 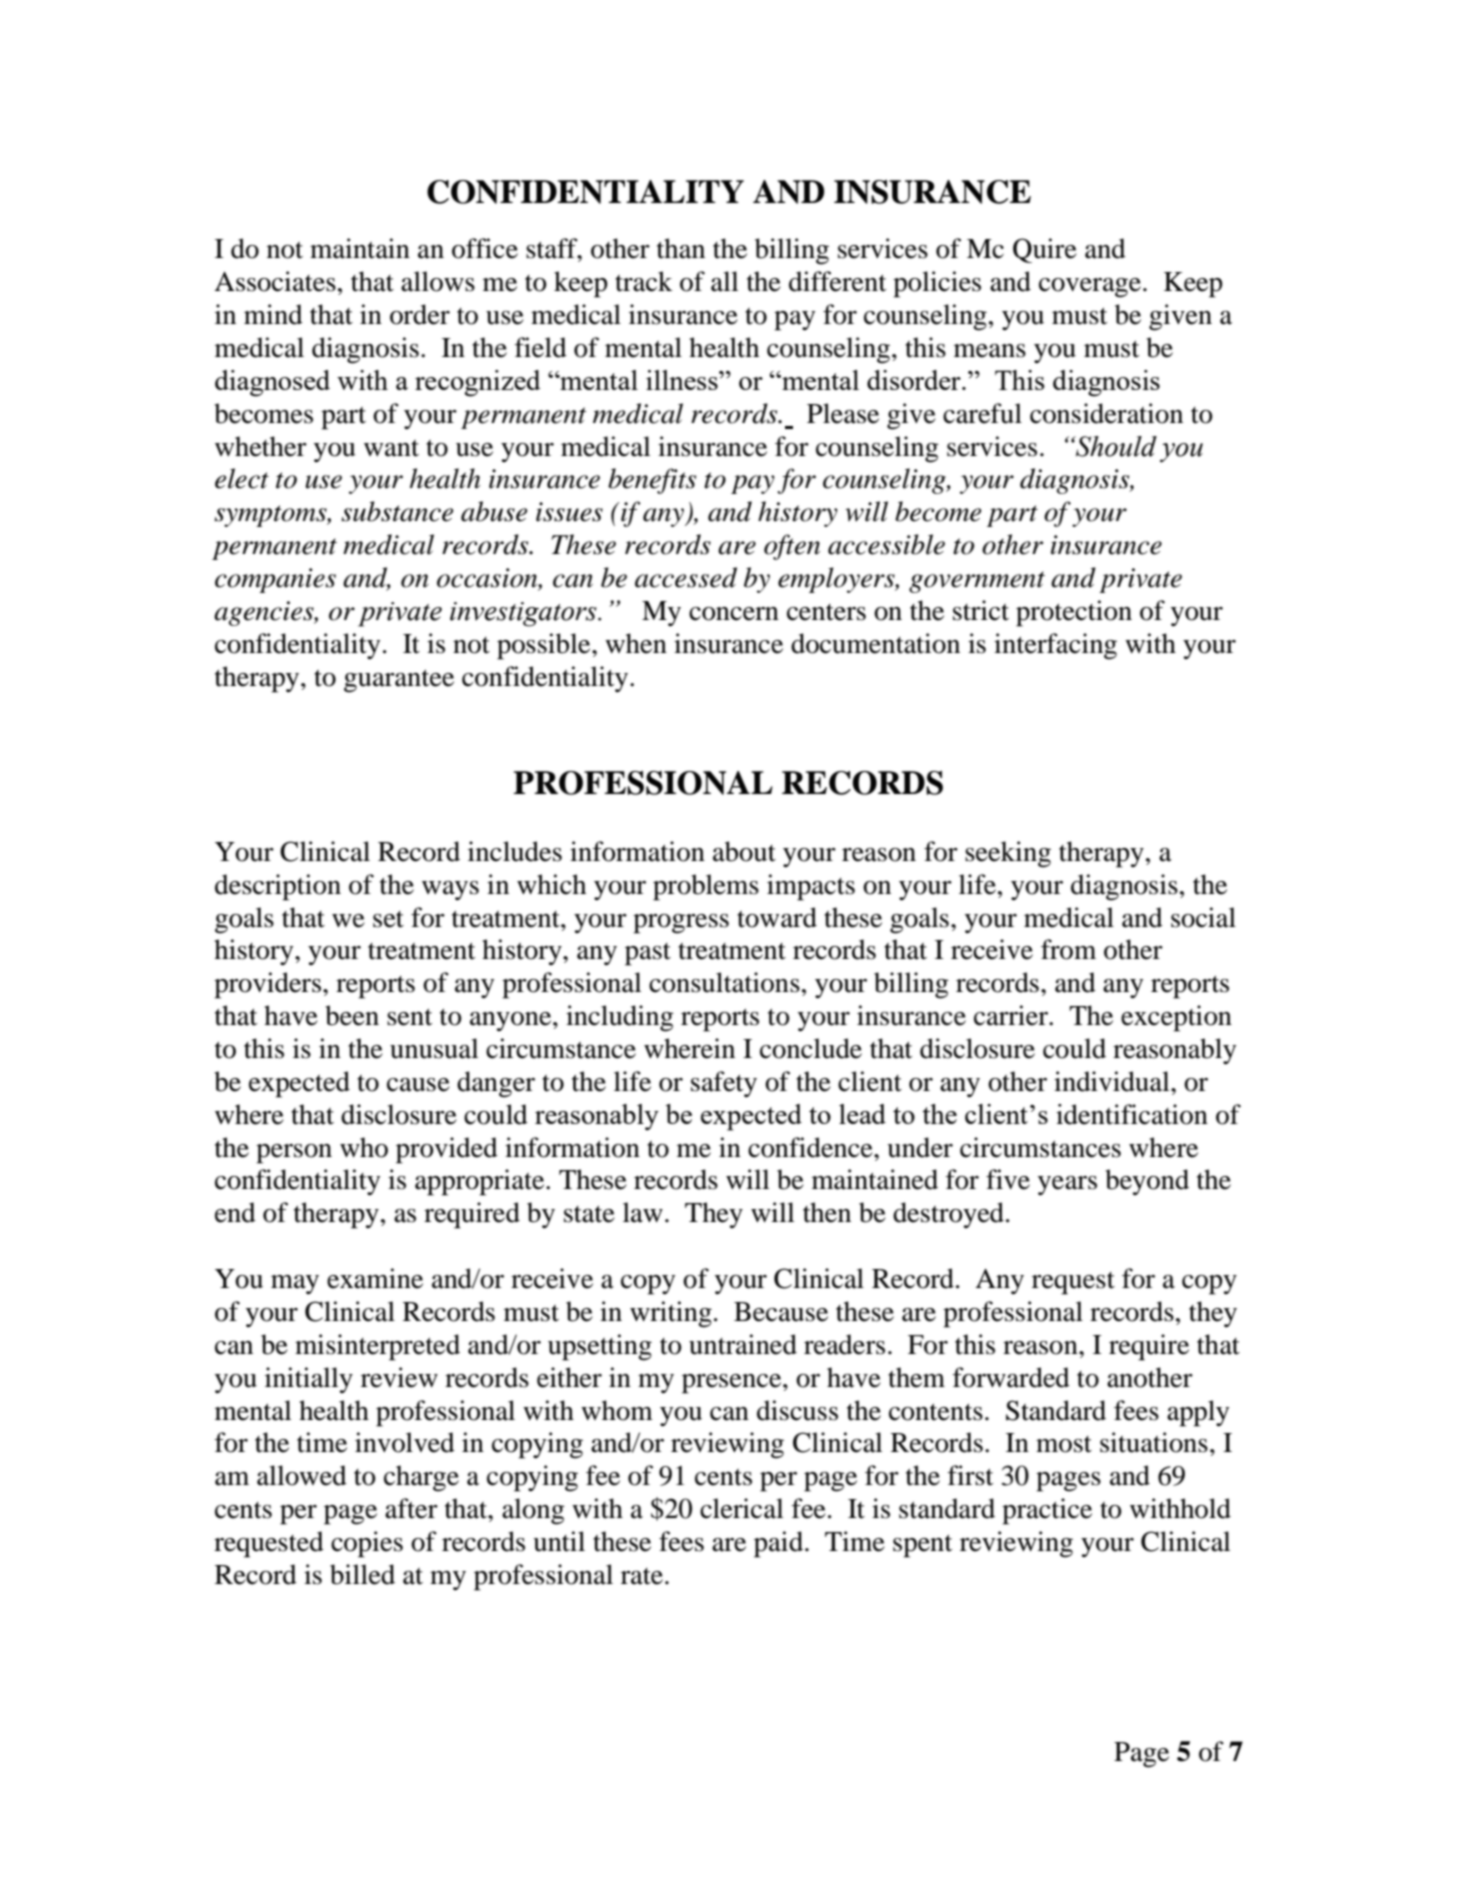 What do you see at coordinates (278, 887) in the document?
I see `description` at bounding box center [278, 887].
